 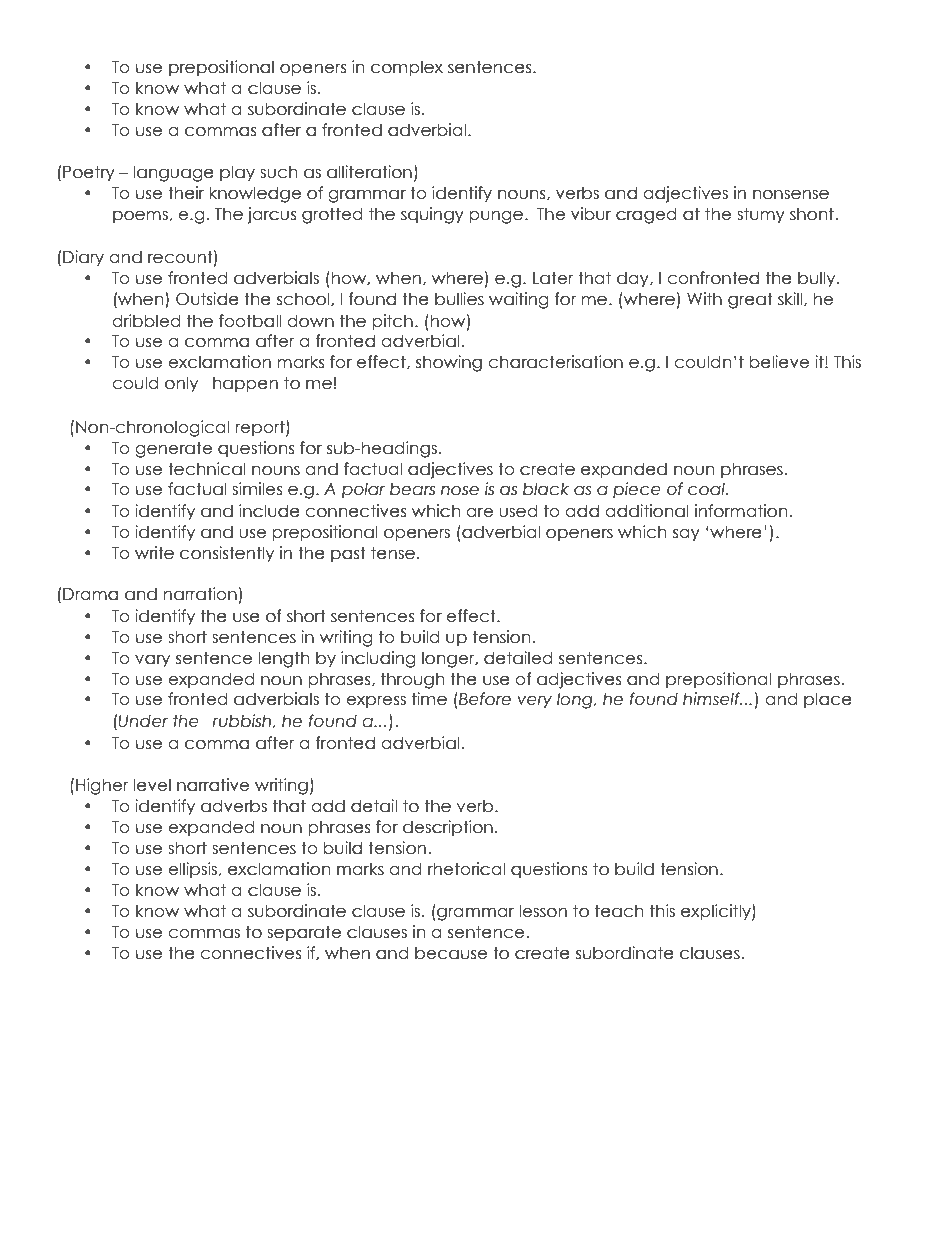 What do you see at coordinates (741, 511) in the screenshot?
I see `information` at bounding box center [741, 511].
